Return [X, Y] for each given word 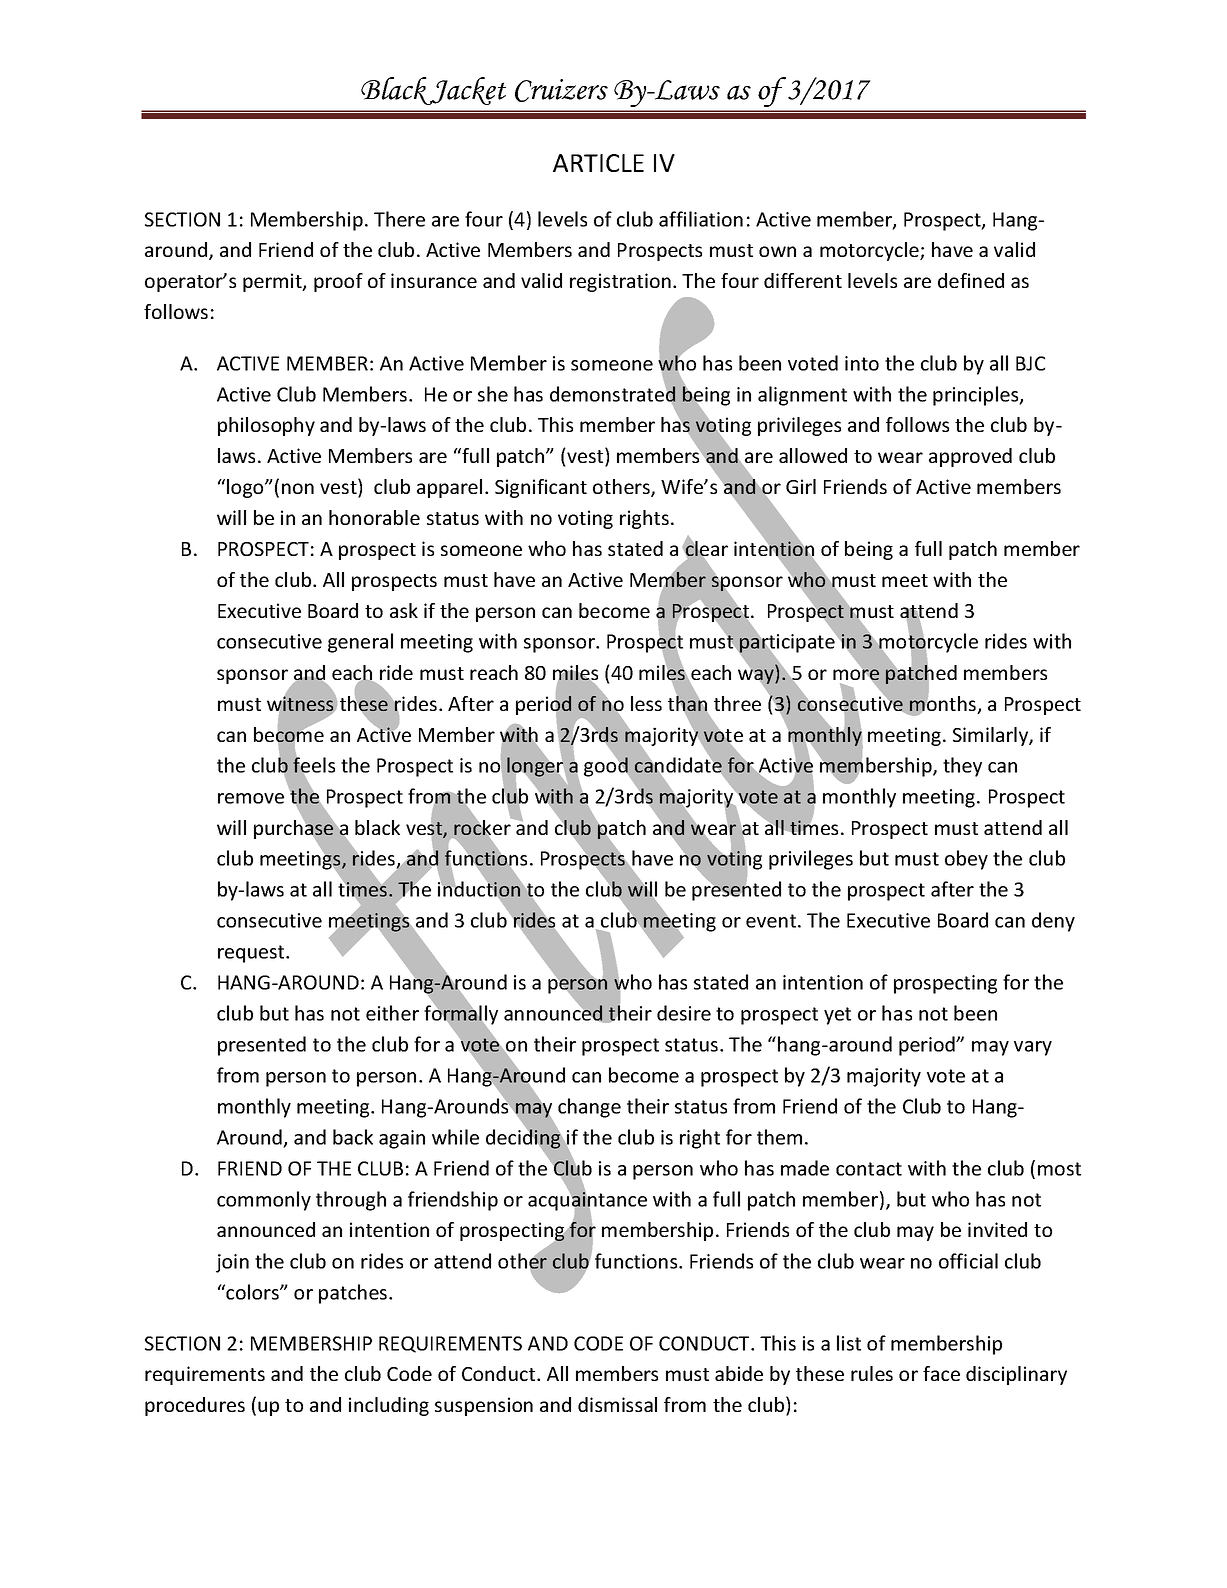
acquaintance [587, 1201]
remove [251, 798]
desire [684, 1013]
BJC [1030, 363]
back [353, 1137]
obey [966, 860]
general [360, 643]
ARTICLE [598, 163]
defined [971, 280]
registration [620, 282]
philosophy [266, 426]
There [399, 219]
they [962, 767]
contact [869, 1169]
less [646, 703]
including [389, 1406]
